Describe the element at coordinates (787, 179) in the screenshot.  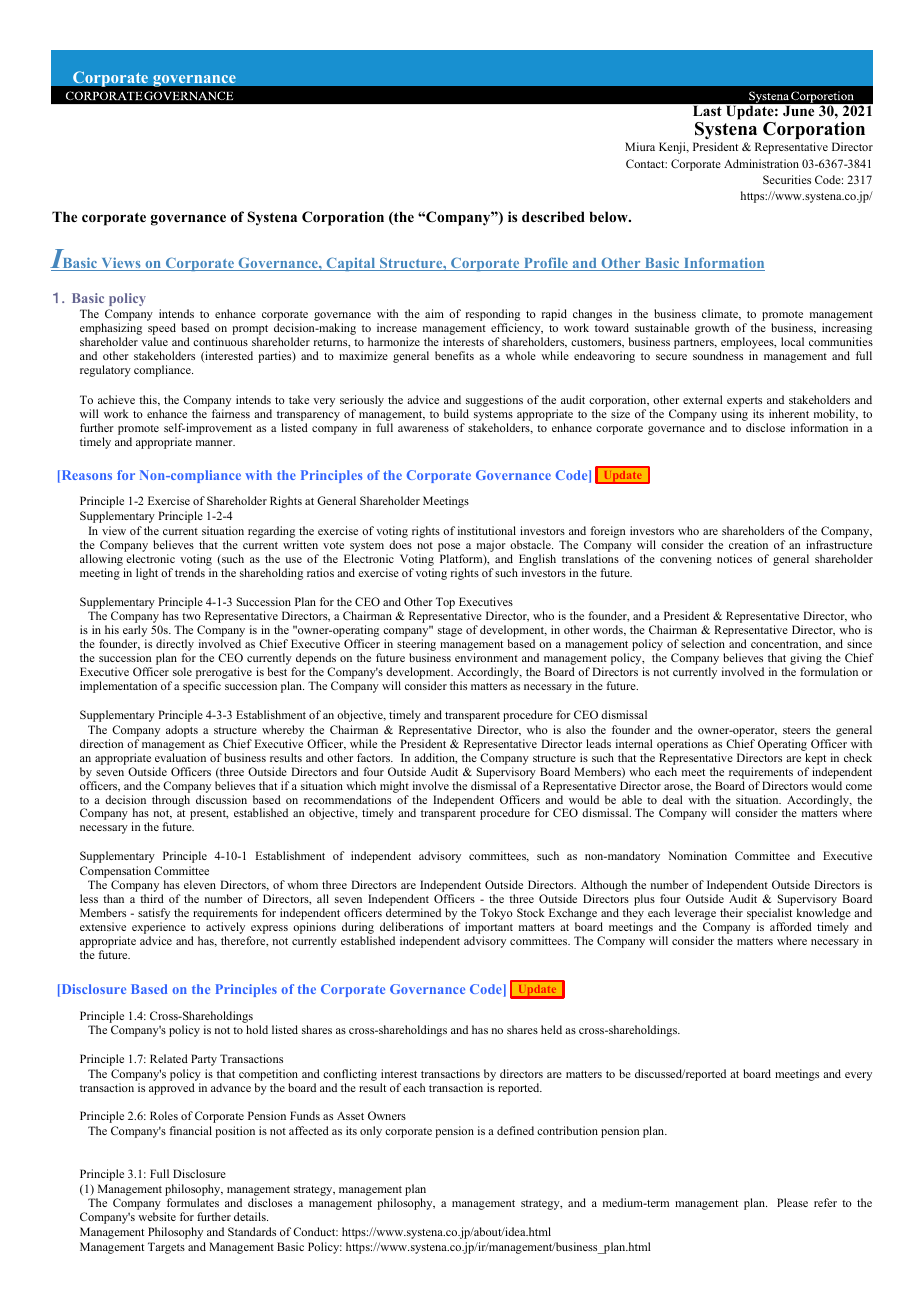
I see `Securities` at that location.
